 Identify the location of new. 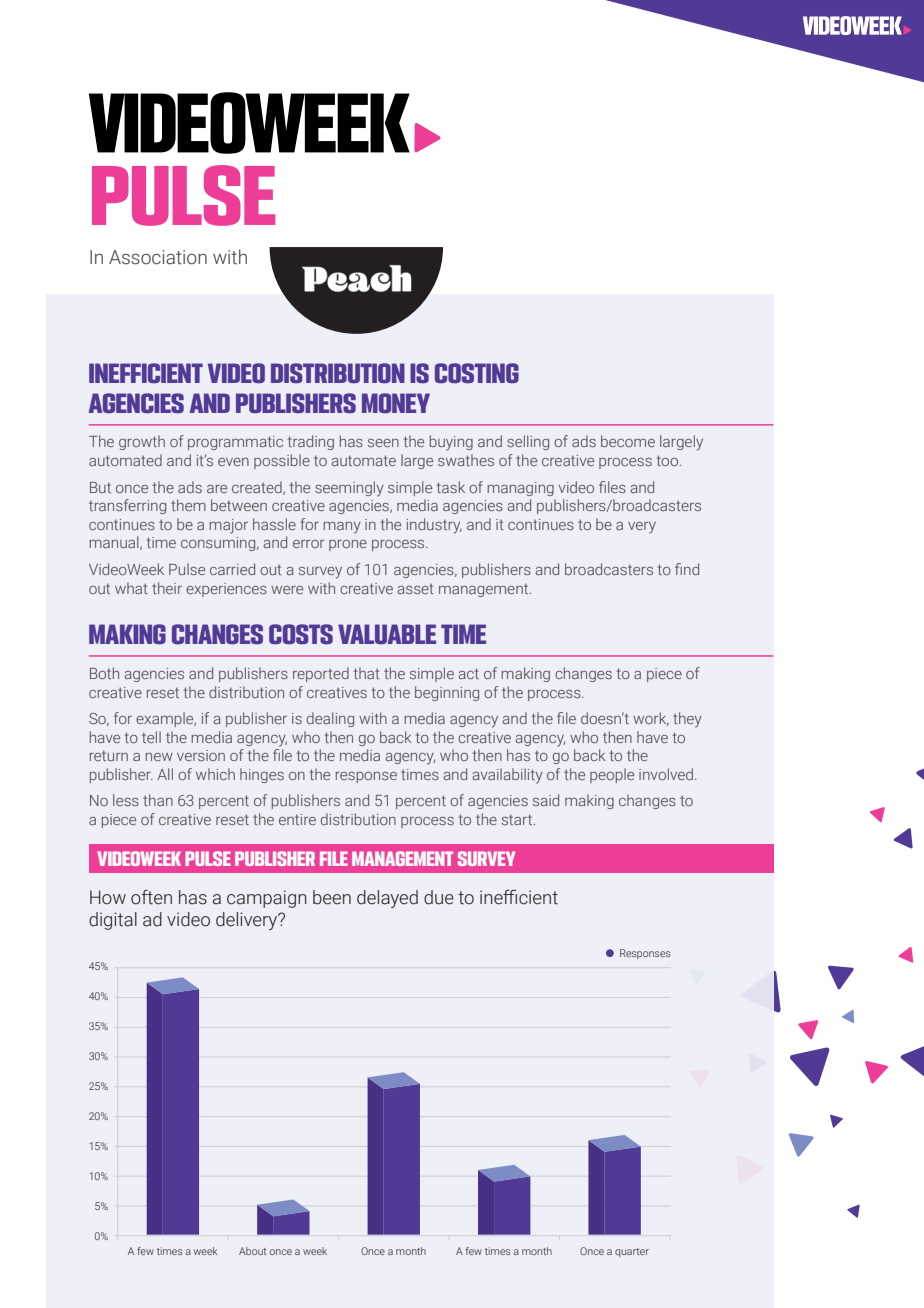
(159, 757).
